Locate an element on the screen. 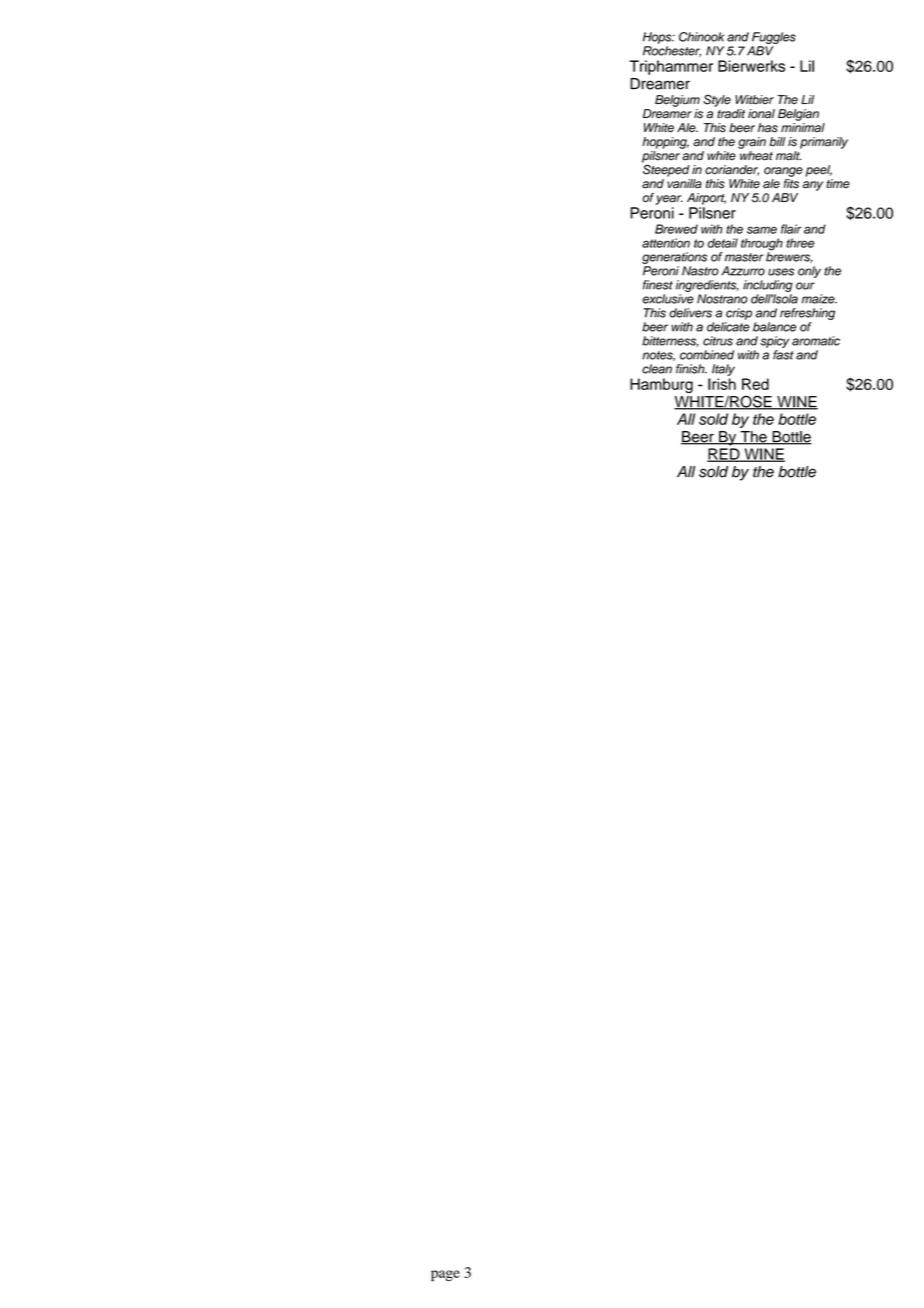  Irish is located at coordinates (722, 384).
